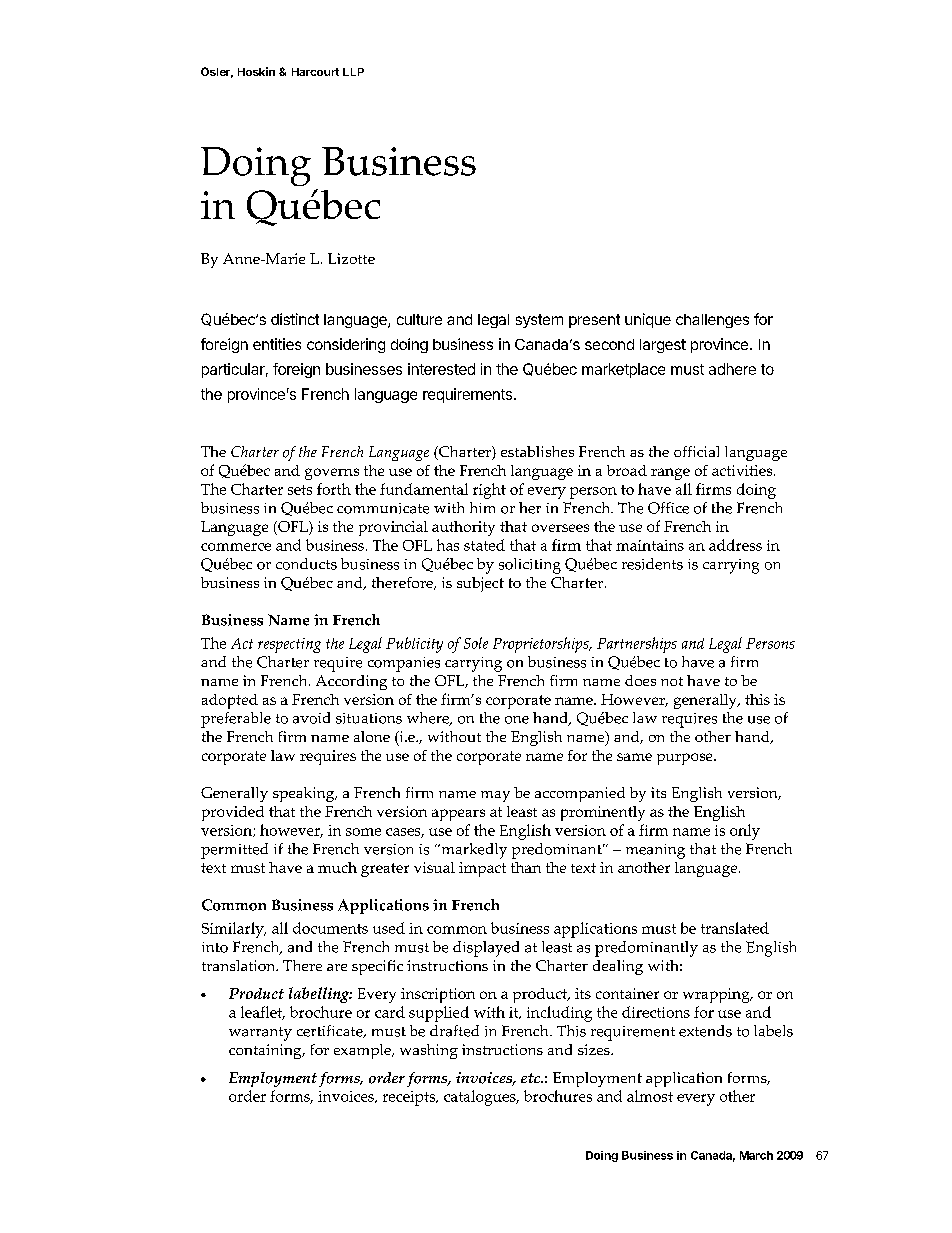  Describe the element at coordinates (537, 451) in the screenshot. I see `establishes` at that location.
